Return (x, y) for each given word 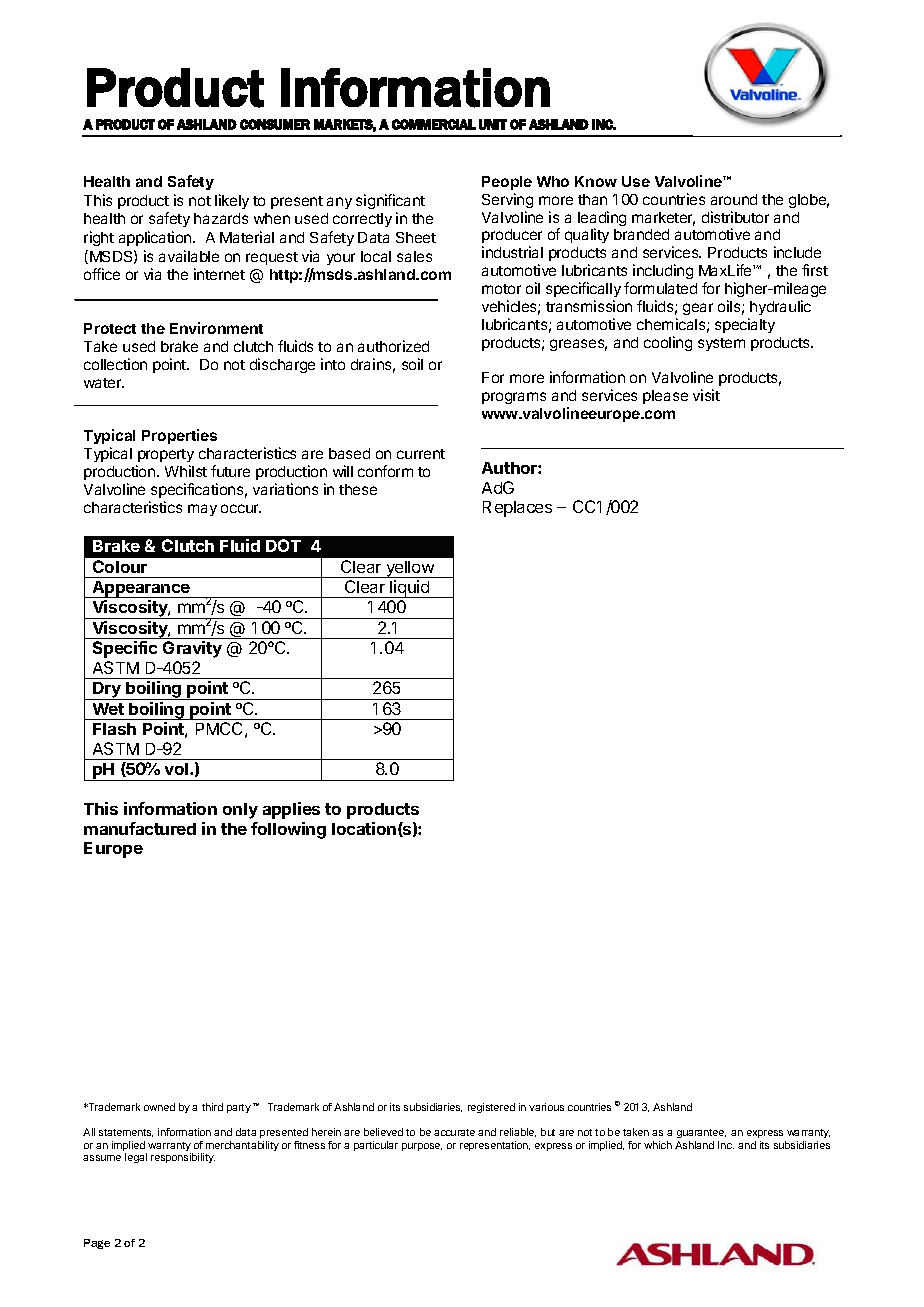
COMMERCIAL (434, 124)
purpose (422, 1147)
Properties (179, 436)
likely (232, 201)
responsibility (183, 1158)
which (658, 1145)
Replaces (517, 509)
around (734, 199)
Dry (107, 691)
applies (291, 810)
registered (491, 1108)
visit (706, 395)
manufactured (140, 828)
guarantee (701, 1135)
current (421, 454)
